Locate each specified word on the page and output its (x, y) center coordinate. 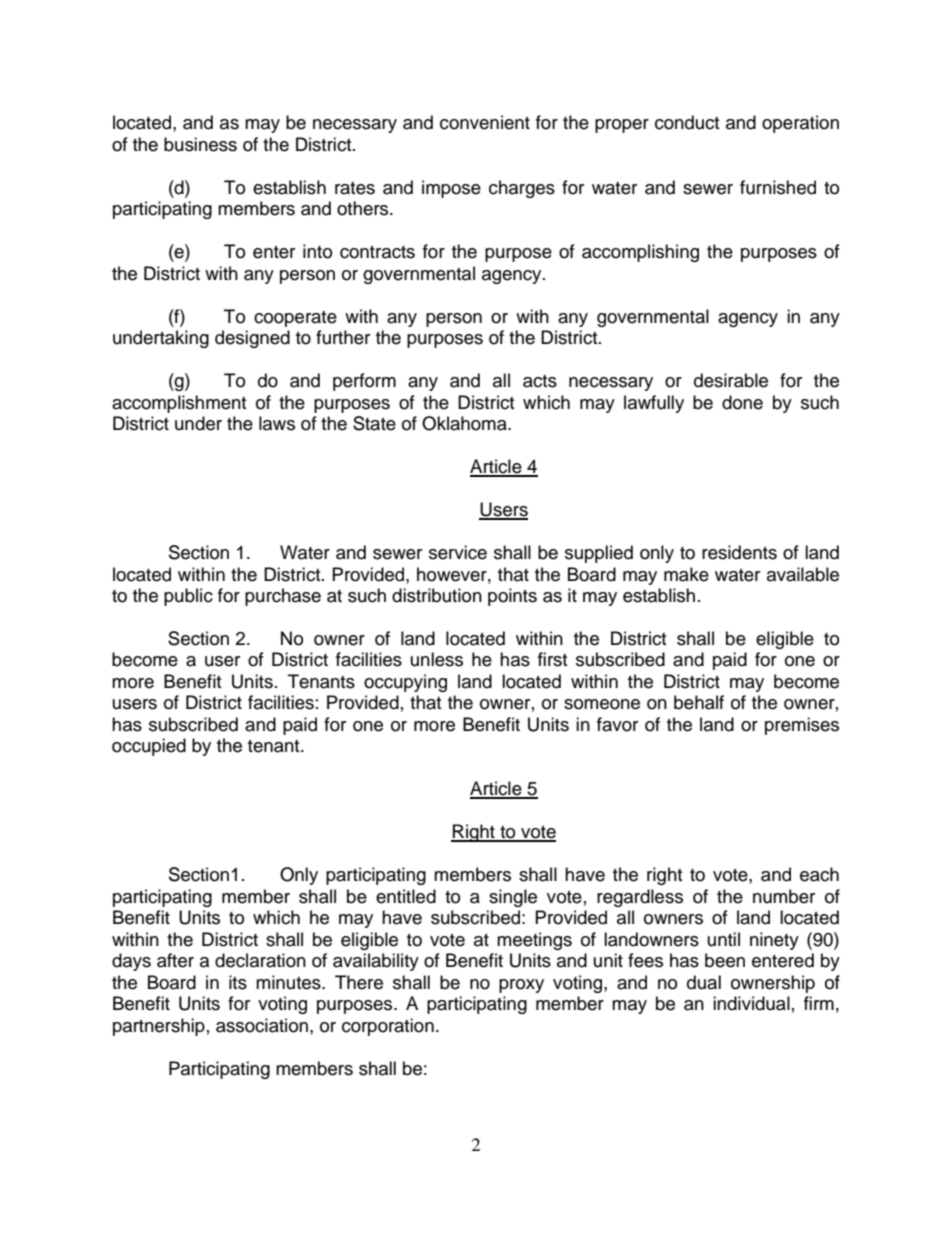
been (725, 960)
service (458, 552)
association (262, 1025)
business (200, 144)
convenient (485, 122)
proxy (521, 986)
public (188, 597)
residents (739, 552)
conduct (687, 122)
